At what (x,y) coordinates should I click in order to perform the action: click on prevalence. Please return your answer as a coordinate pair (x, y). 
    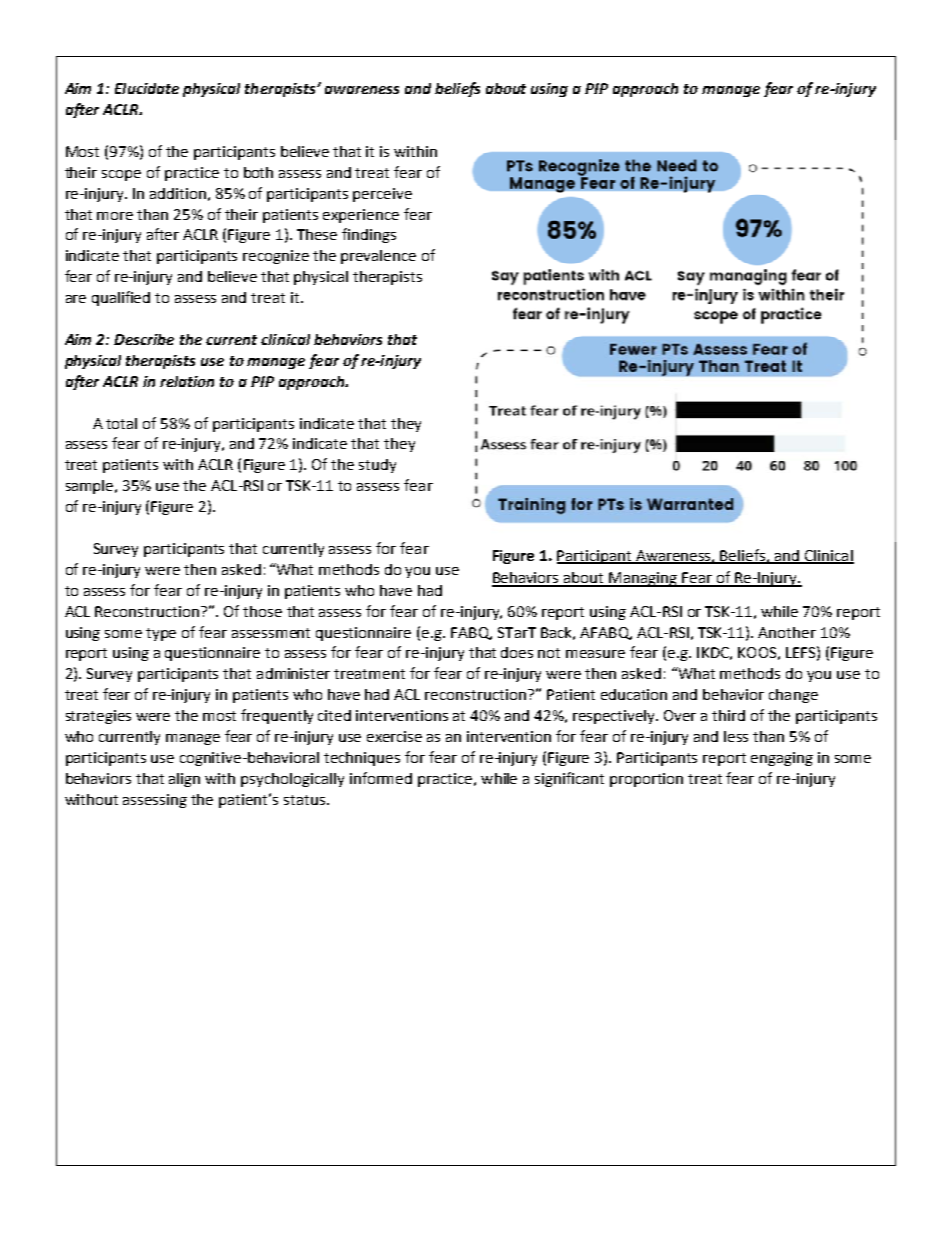
    Looking at the image, I should click on (378, 257).
